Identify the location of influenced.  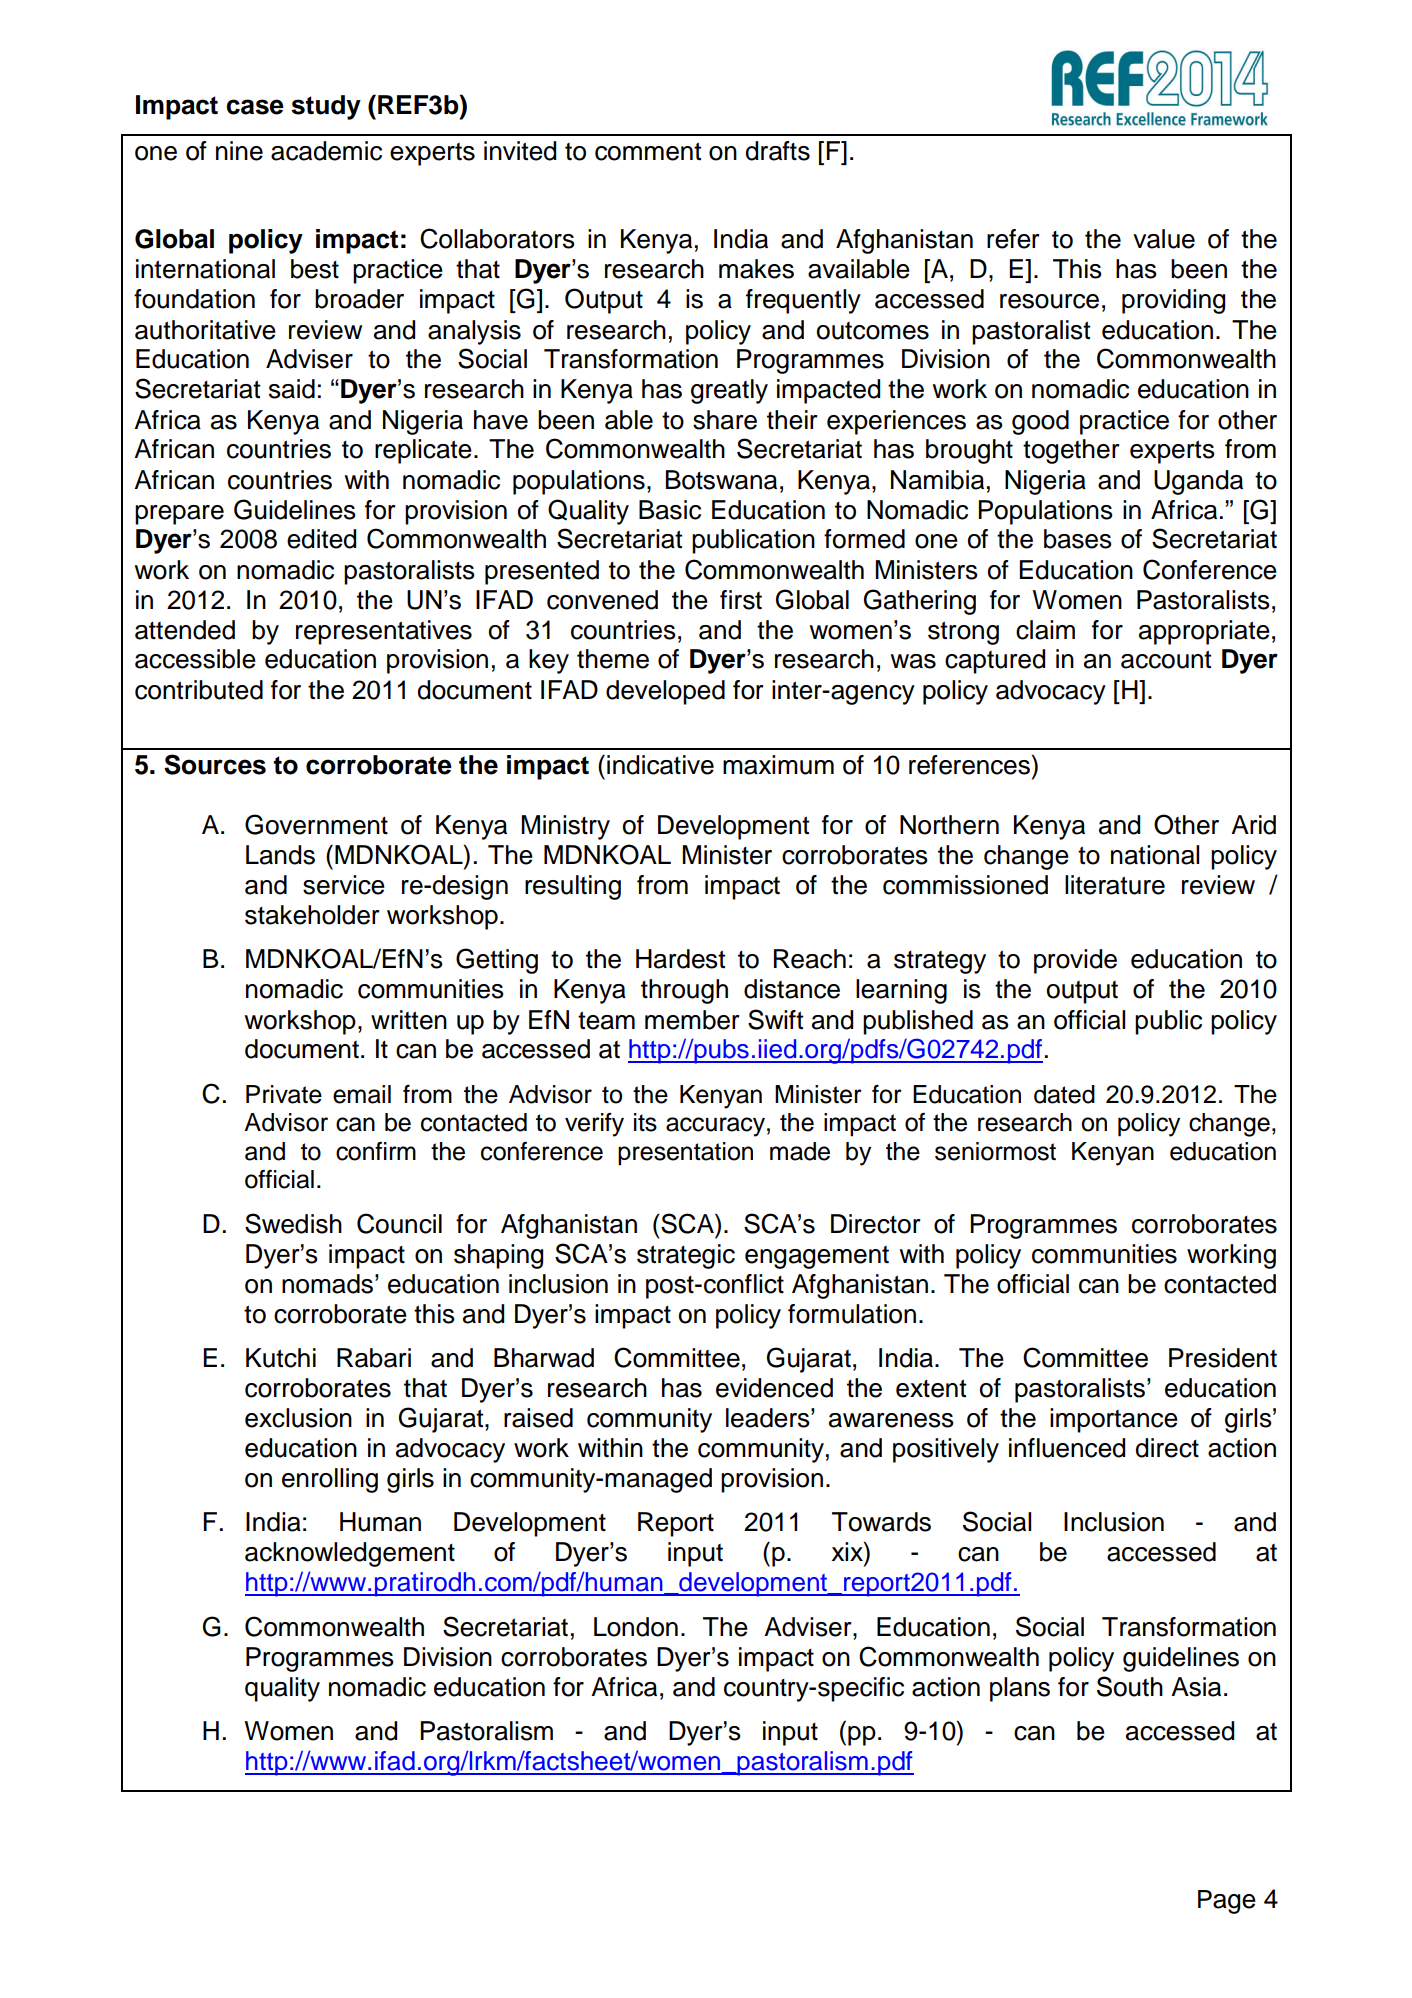
(1067, 1448).
